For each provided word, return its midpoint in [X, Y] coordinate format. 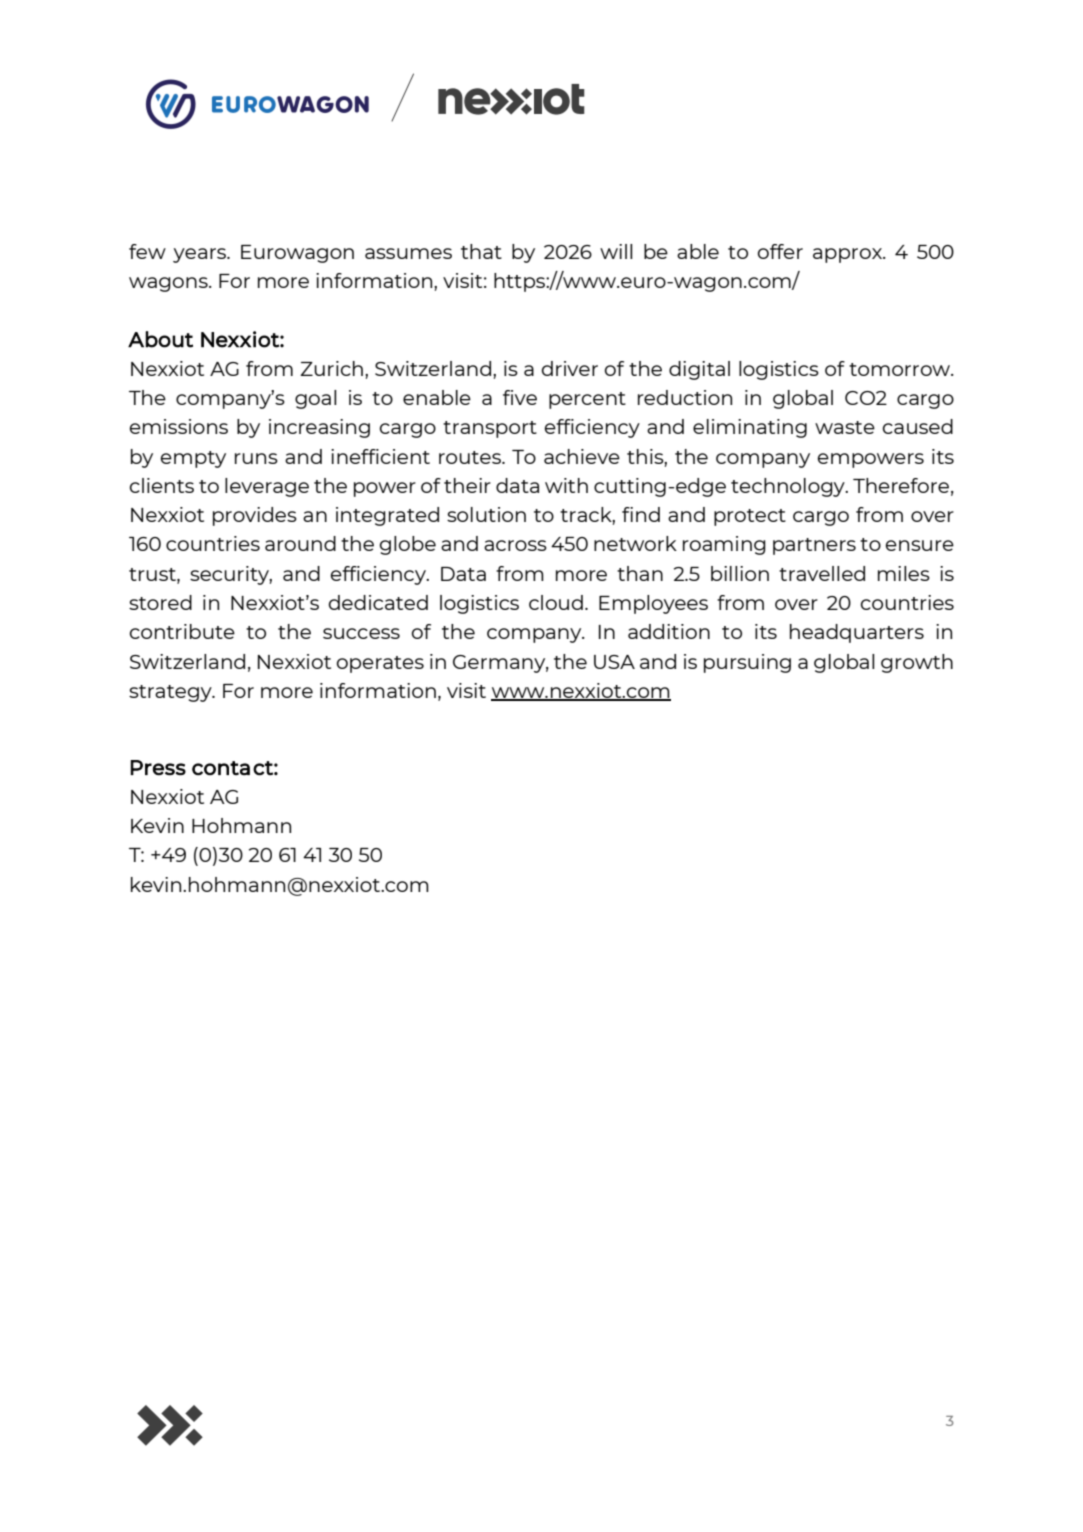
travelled [822, 573]
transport [490, 429]
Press [158, 768]
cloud [556, 602]
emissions [179, 426]
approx [849, 255]
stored [160, 602]
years [201, 255]
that [481, 251]
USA [614, 662]
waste [845, 427]
